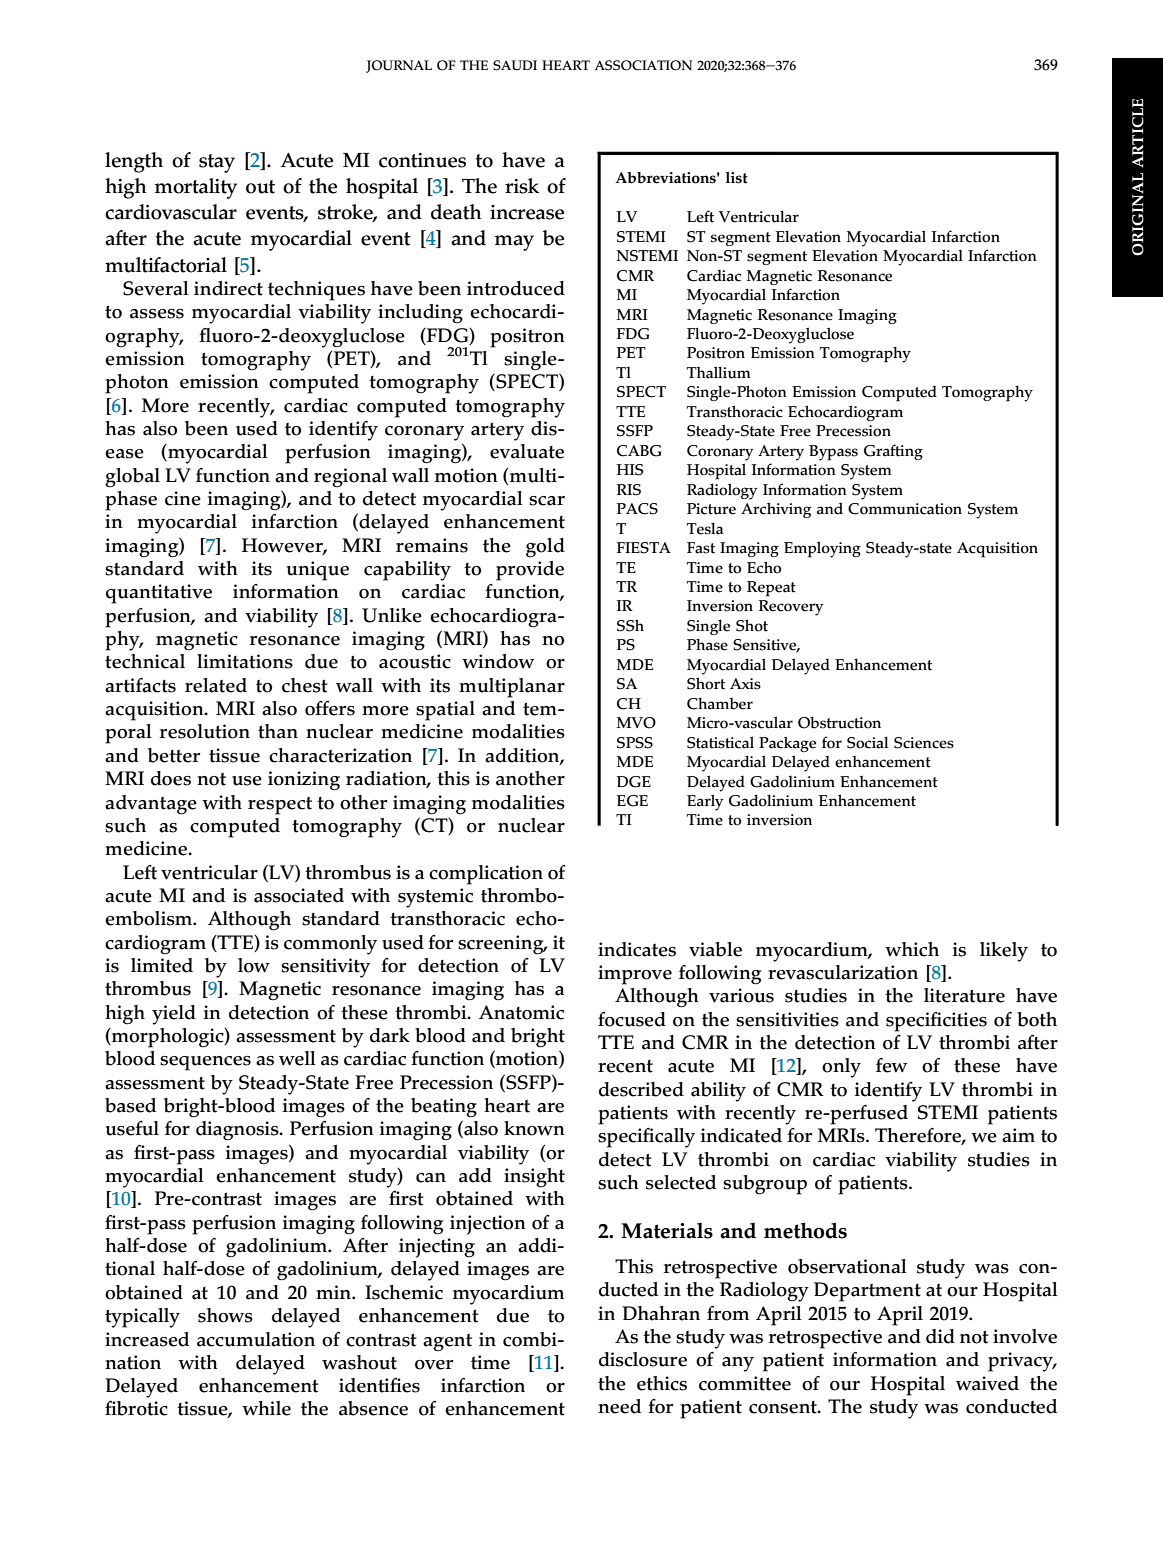 The width and height of the screenshot is (1163, 1550). I want to click on which, so click(912, 949).
